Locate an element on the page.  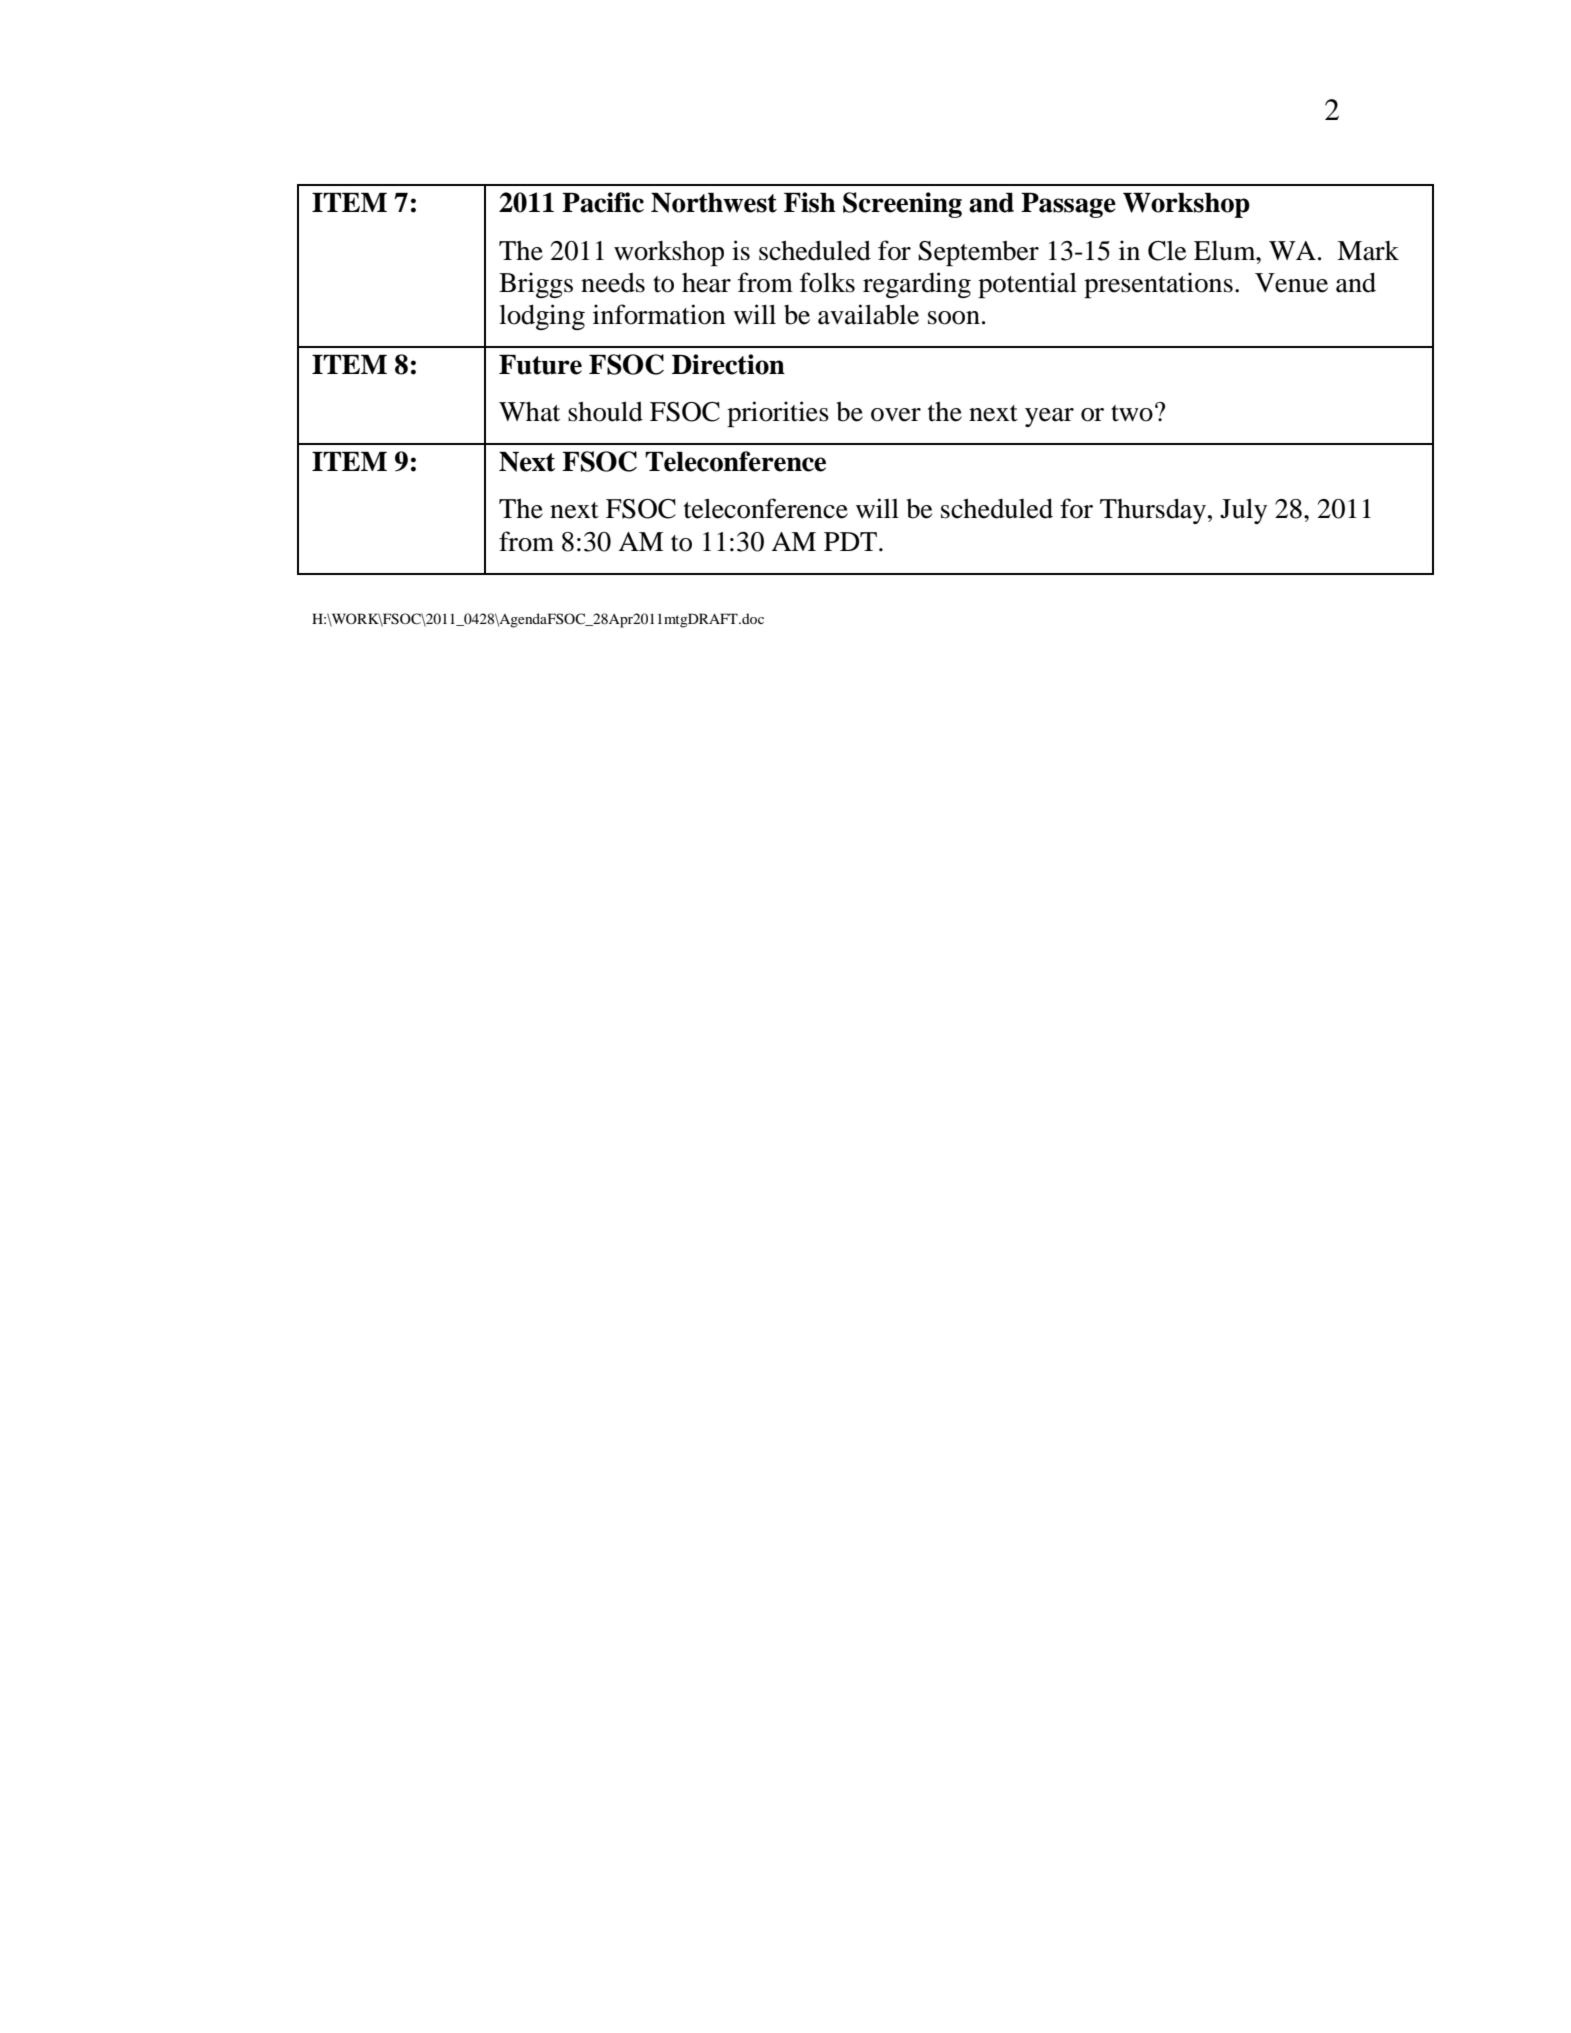
Pacific is located at coordinates (603, 202).
